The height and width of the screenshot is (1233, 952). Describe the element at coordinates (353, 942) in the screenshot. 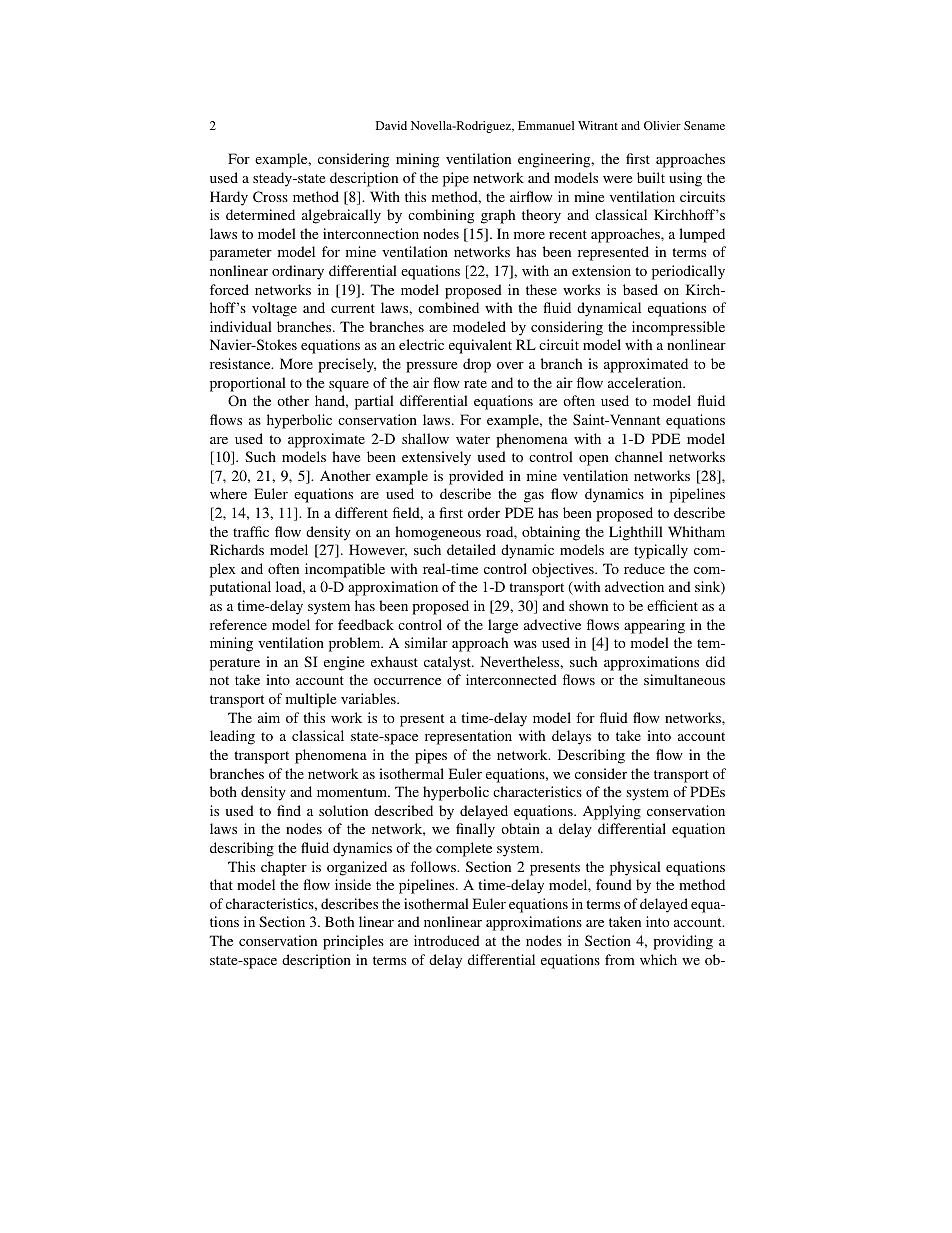

I see `principles` at that location.
